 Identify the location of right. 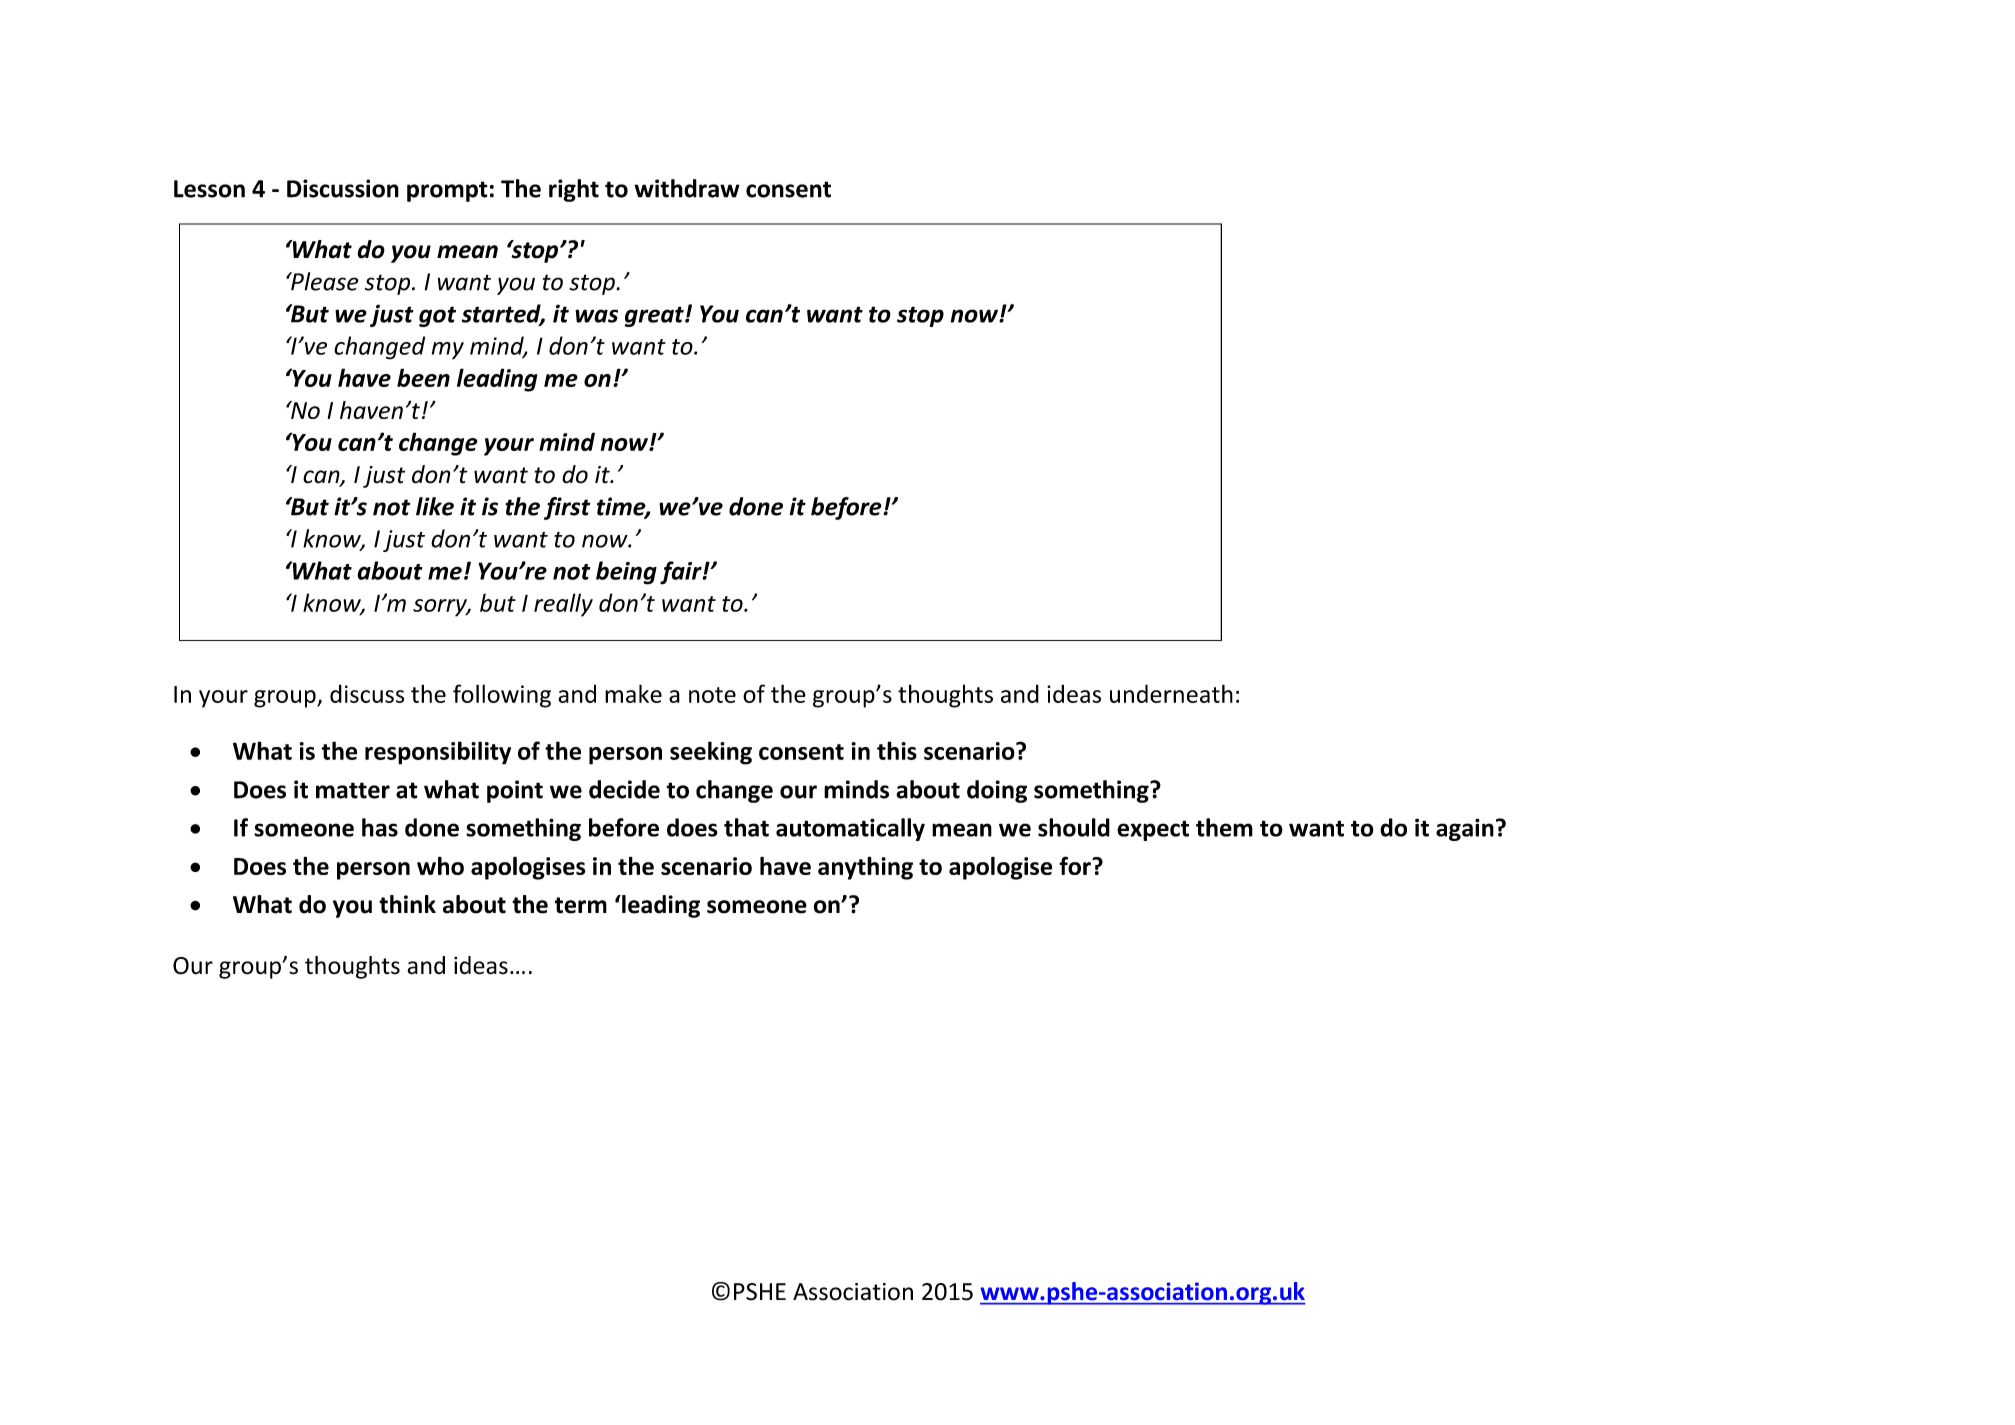
(574, 190).
